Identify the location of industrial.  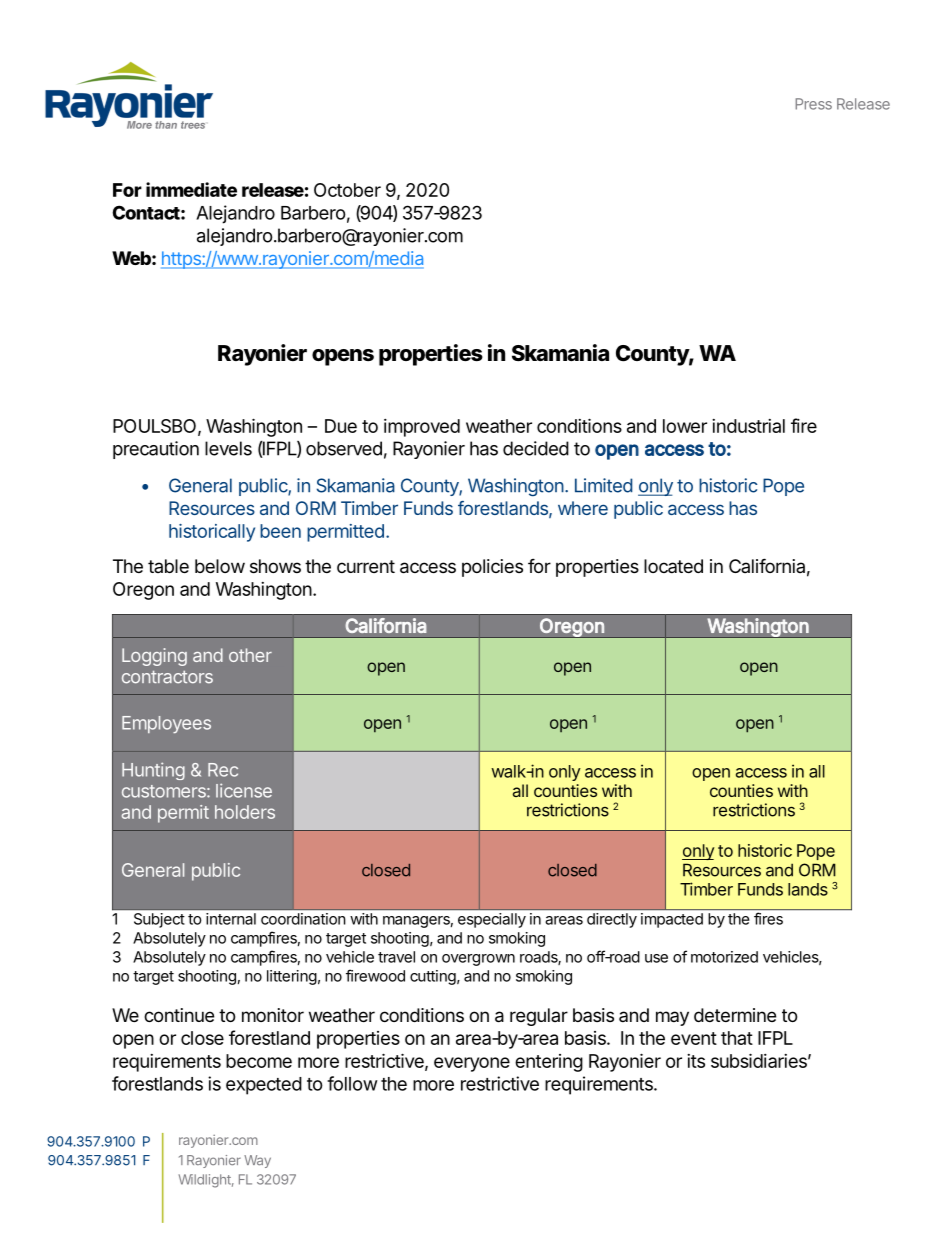
(748, 426).
